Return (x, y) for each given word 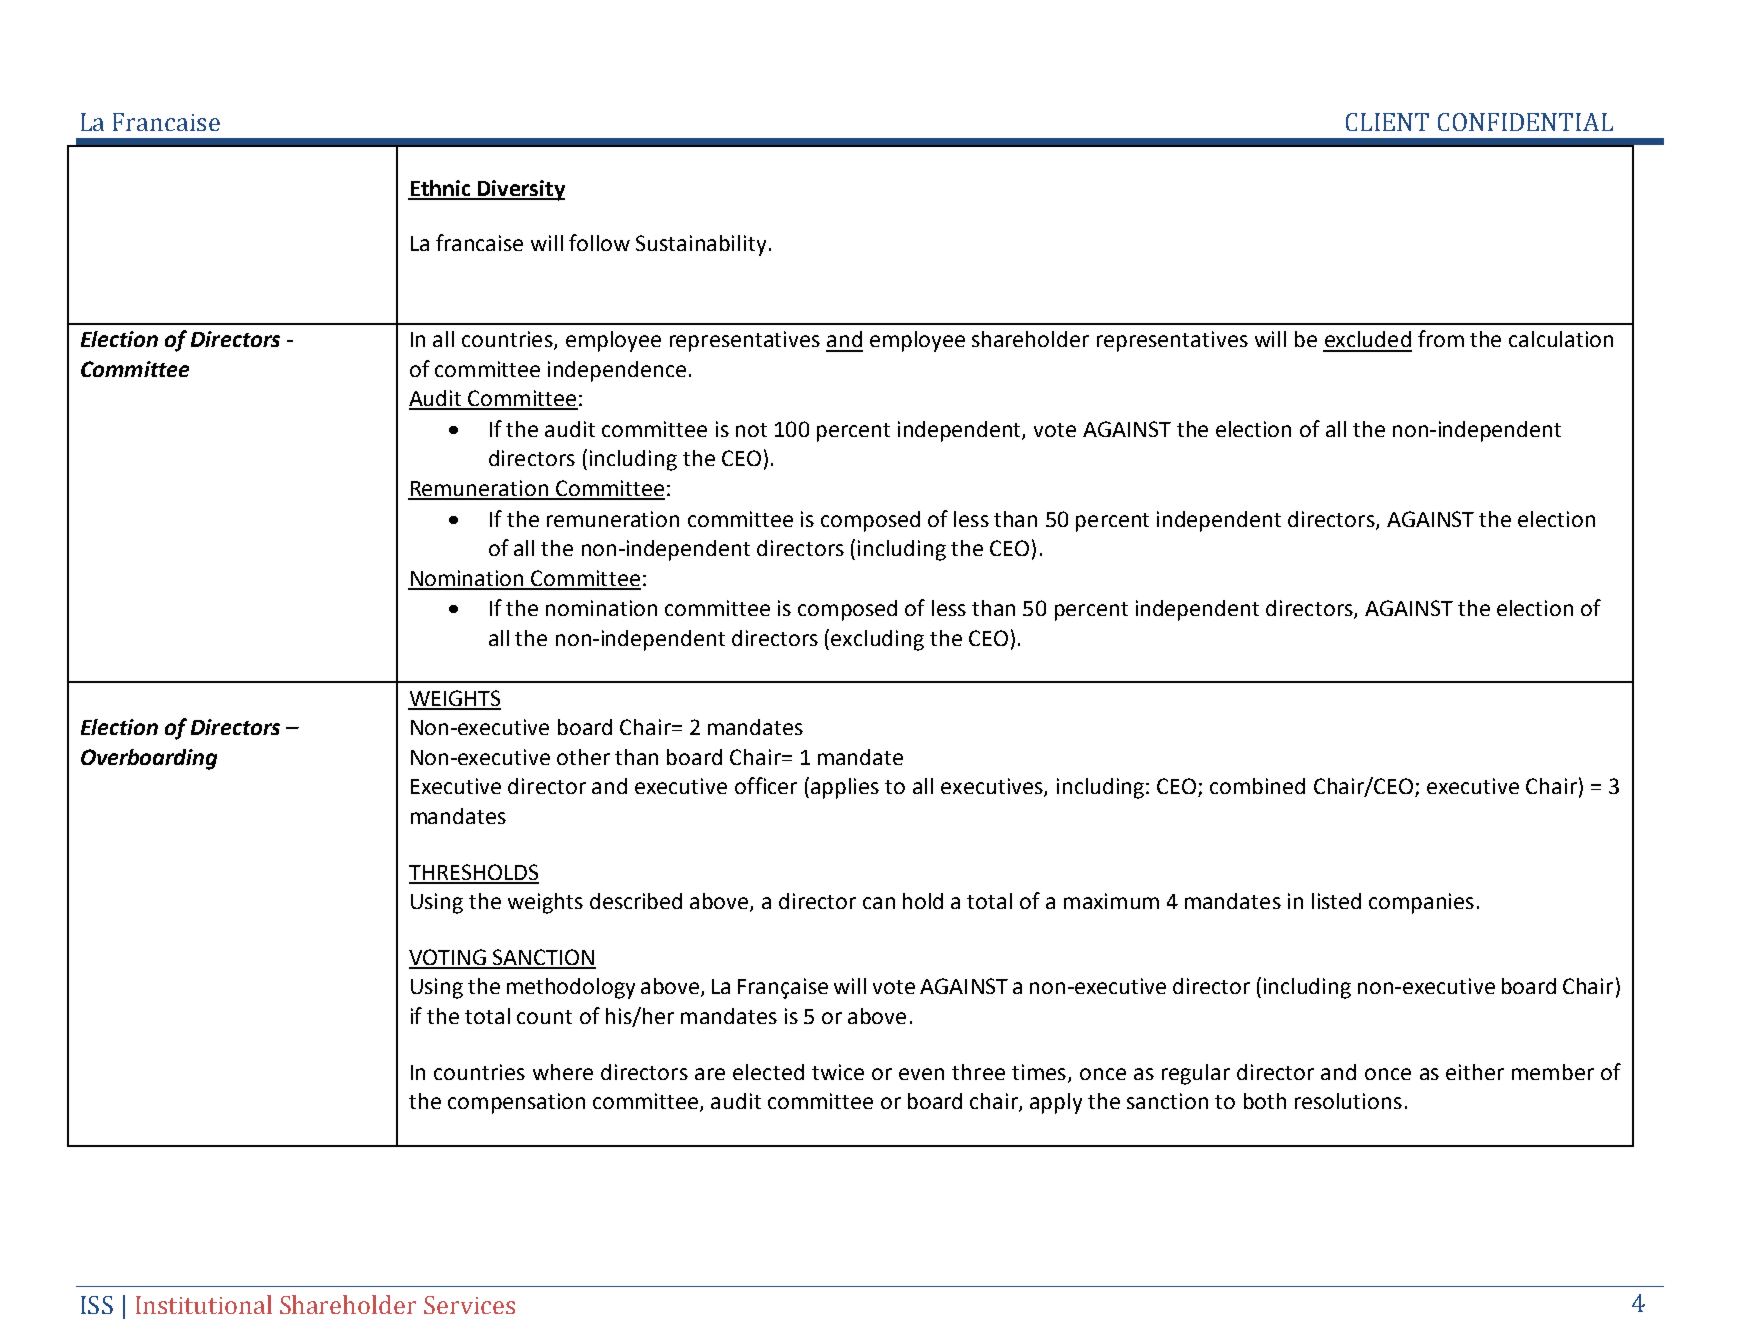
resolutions (1348, 1101)
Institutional (204, 1304)
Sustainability (701, 245)
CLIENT (1387, 122)
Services (469, 1305)
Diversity (520, 190)
